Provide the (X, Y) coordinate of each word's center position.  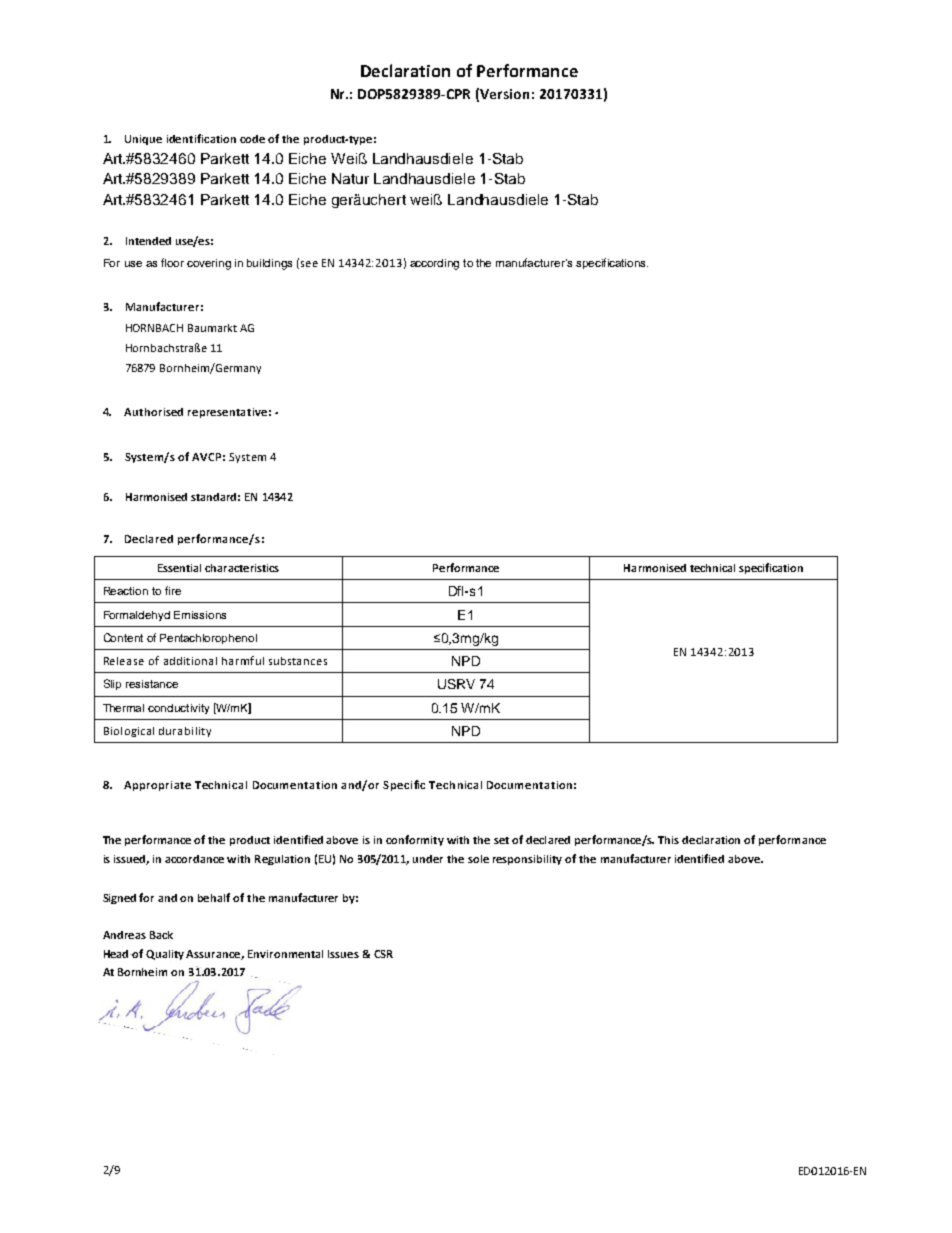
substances (298, 661)
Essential (179, 568)
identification (201, 138)
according (434, 264)
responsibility (527, 860)
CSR (383, 954)
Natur (350, 178)
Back (161, 935)
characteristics (242, 568)
